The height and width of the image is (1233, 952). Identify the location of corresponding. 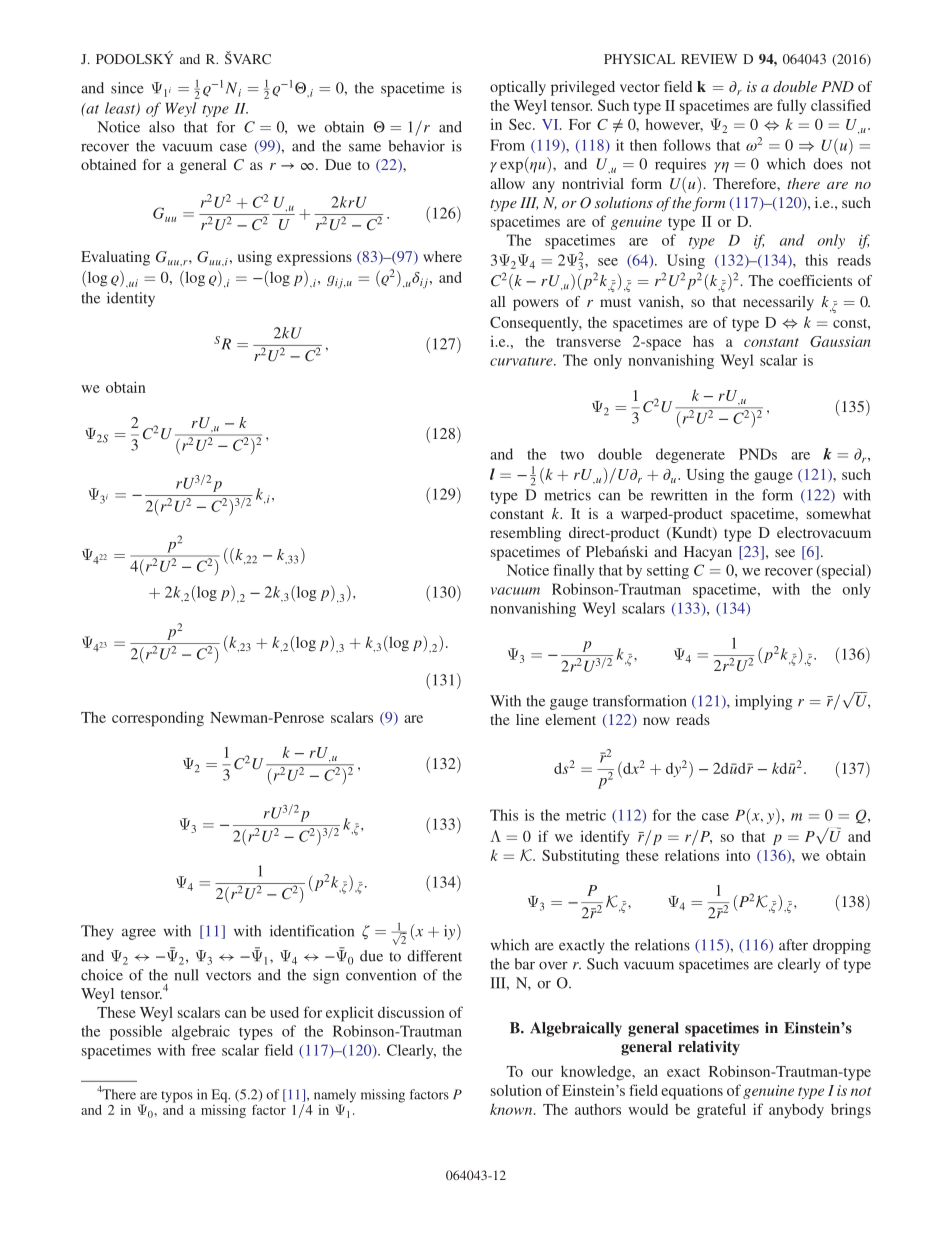
(158, 719).
